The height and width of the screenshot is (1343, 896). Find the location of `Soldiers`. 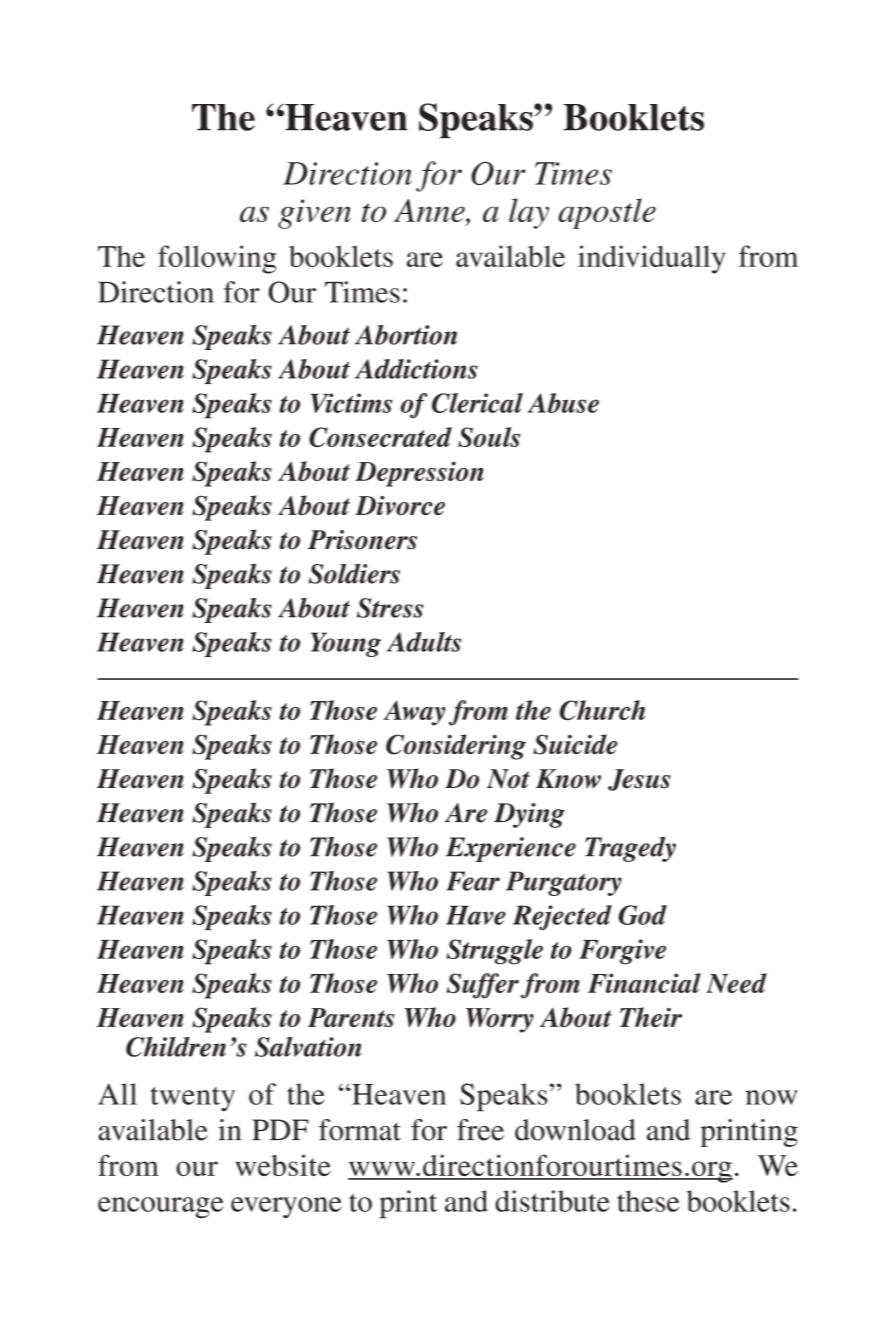

Soldiers is located at coordinates (354, 573).
